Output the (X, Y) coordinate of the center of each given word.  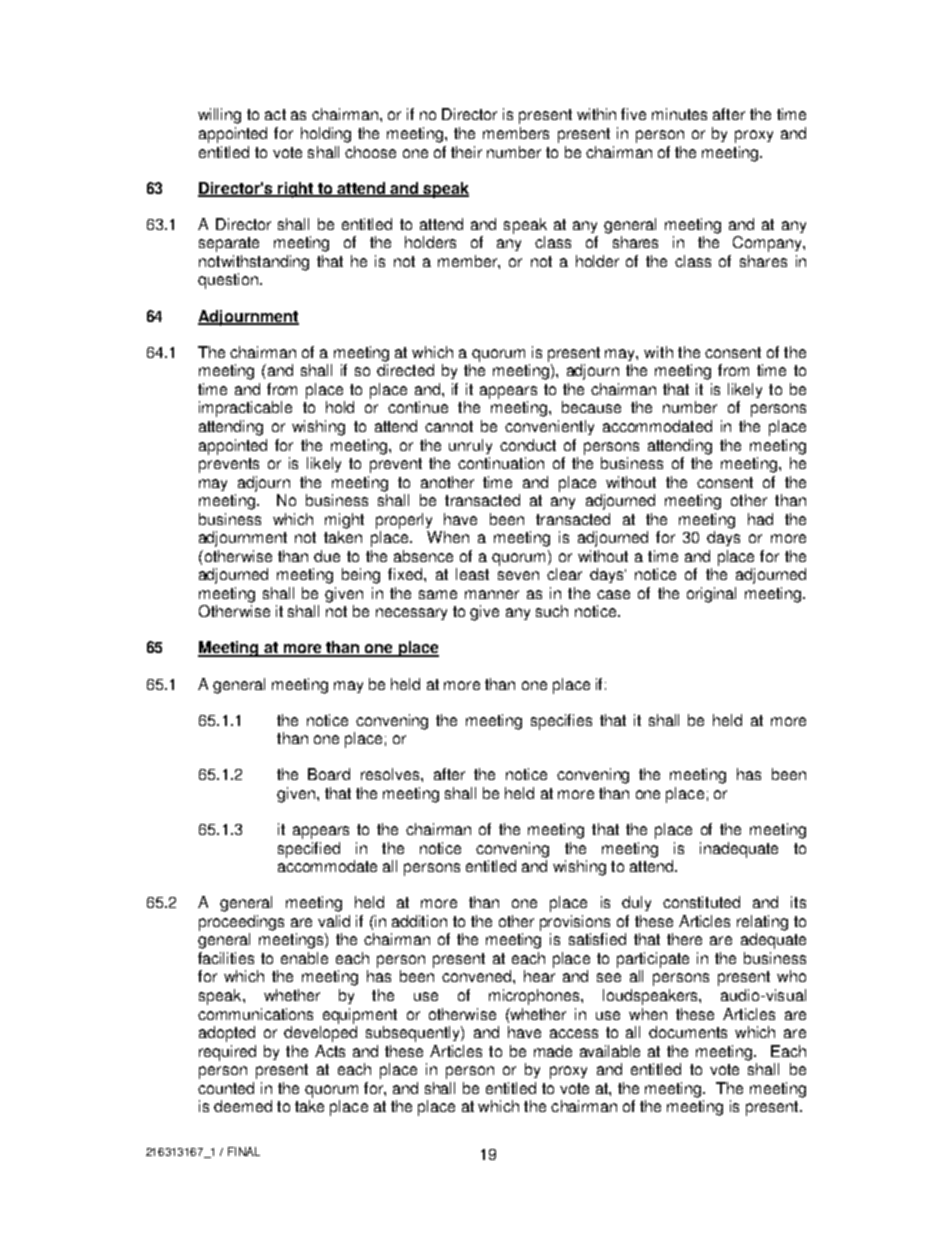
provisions (575, 923)
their (466, 152)
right (295, 190)
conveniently (549, 427)
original (711, 595)
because (591, 407)
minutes (679, 114)
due (327, 556)
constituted (701, 902)
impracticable (245, 409)
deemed (243, 1106)
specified (309, 850)
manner (492, 594)
